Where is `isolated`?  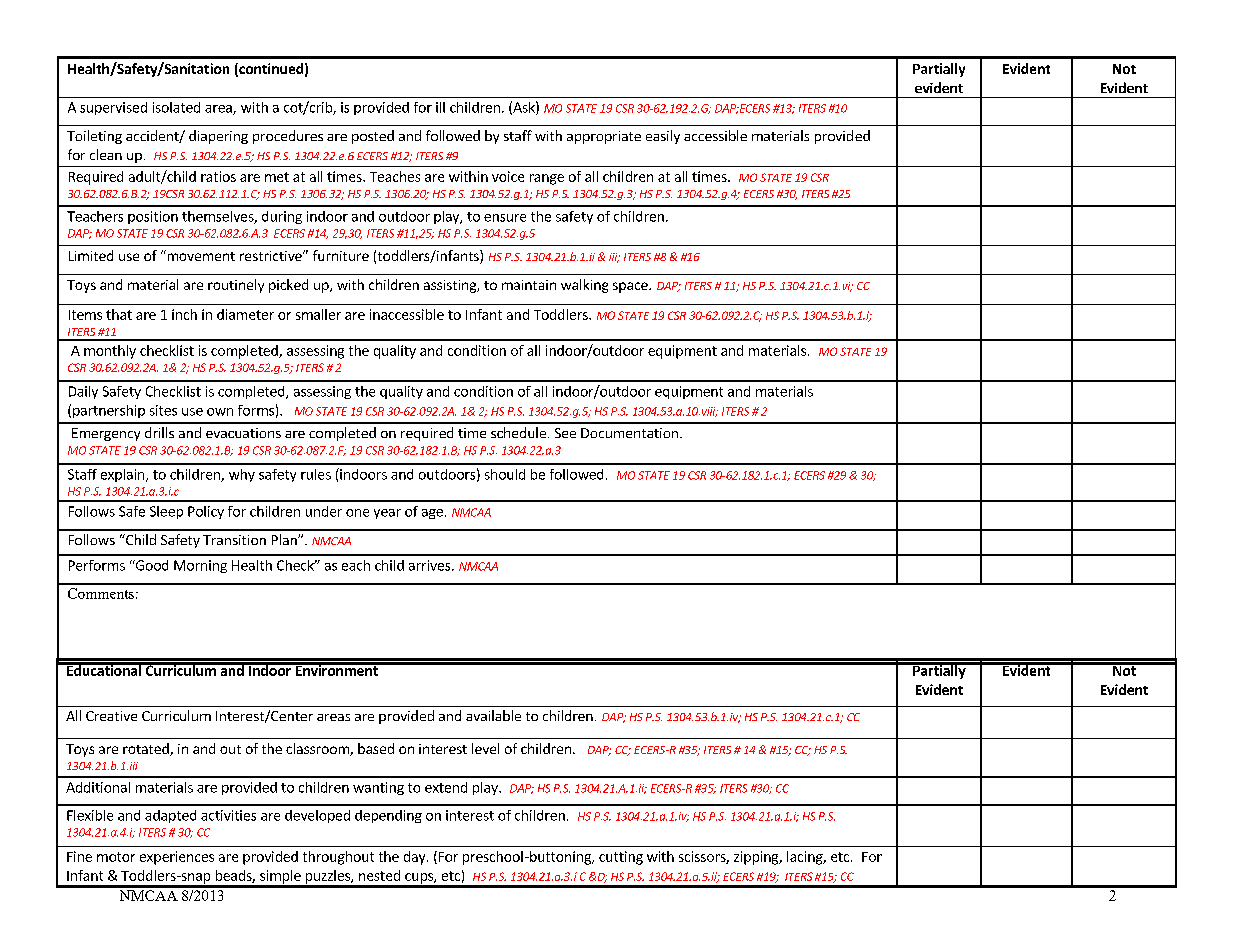
isolated is located at coordinates (176, 107).
